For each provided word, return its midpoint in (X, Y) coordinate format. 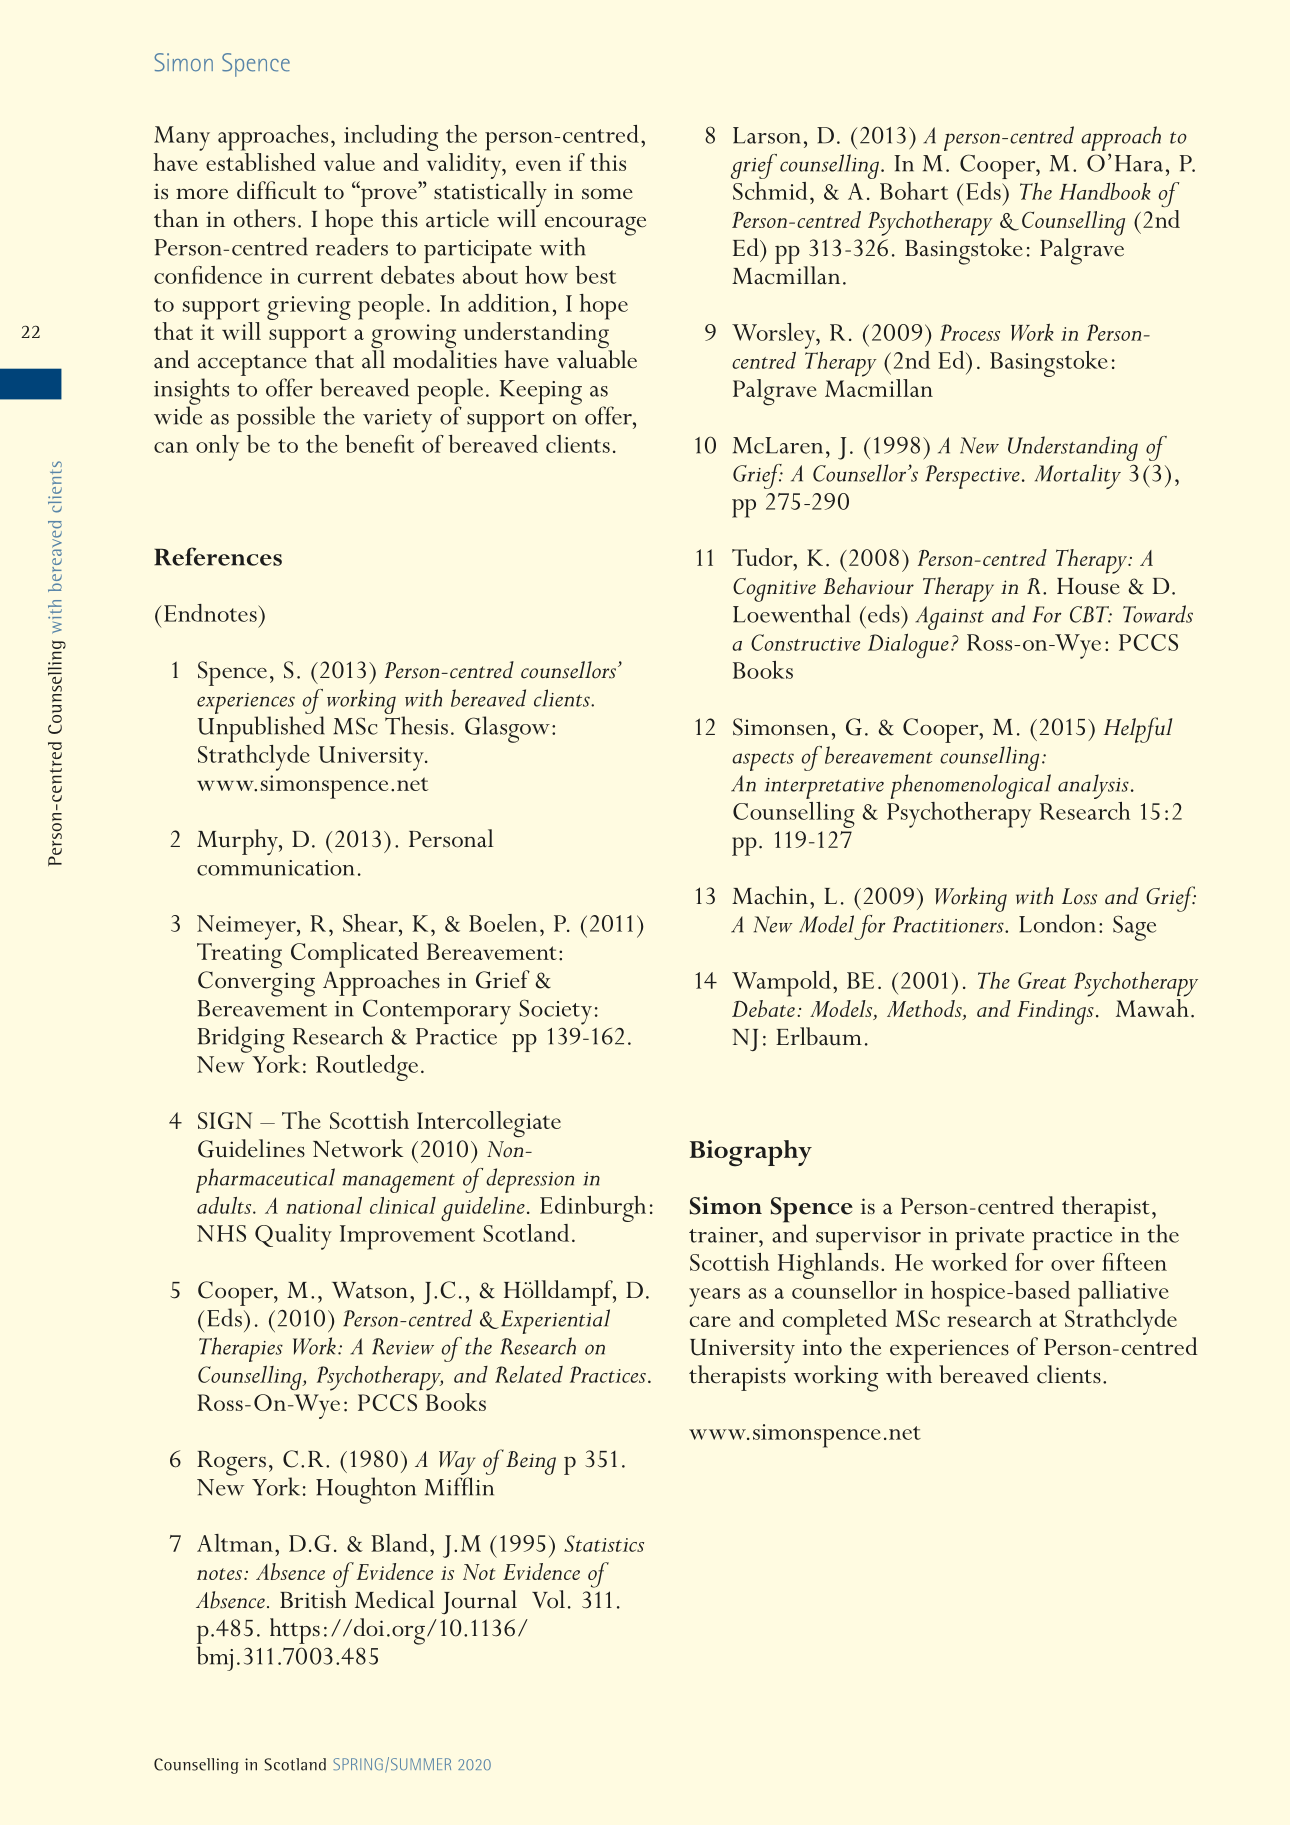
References (218, 556)
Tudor (763, 557)
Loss (1079, 896)
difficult (277, 190)
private (989, 1238)
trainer (725, 1235)
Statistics (604, 1543)
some (607, 194)
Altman (235, 1543)
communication (275, 868)
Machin (770, 895)
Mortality (1078, 476)
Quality (293, 1237)
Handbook (1105, 191)
